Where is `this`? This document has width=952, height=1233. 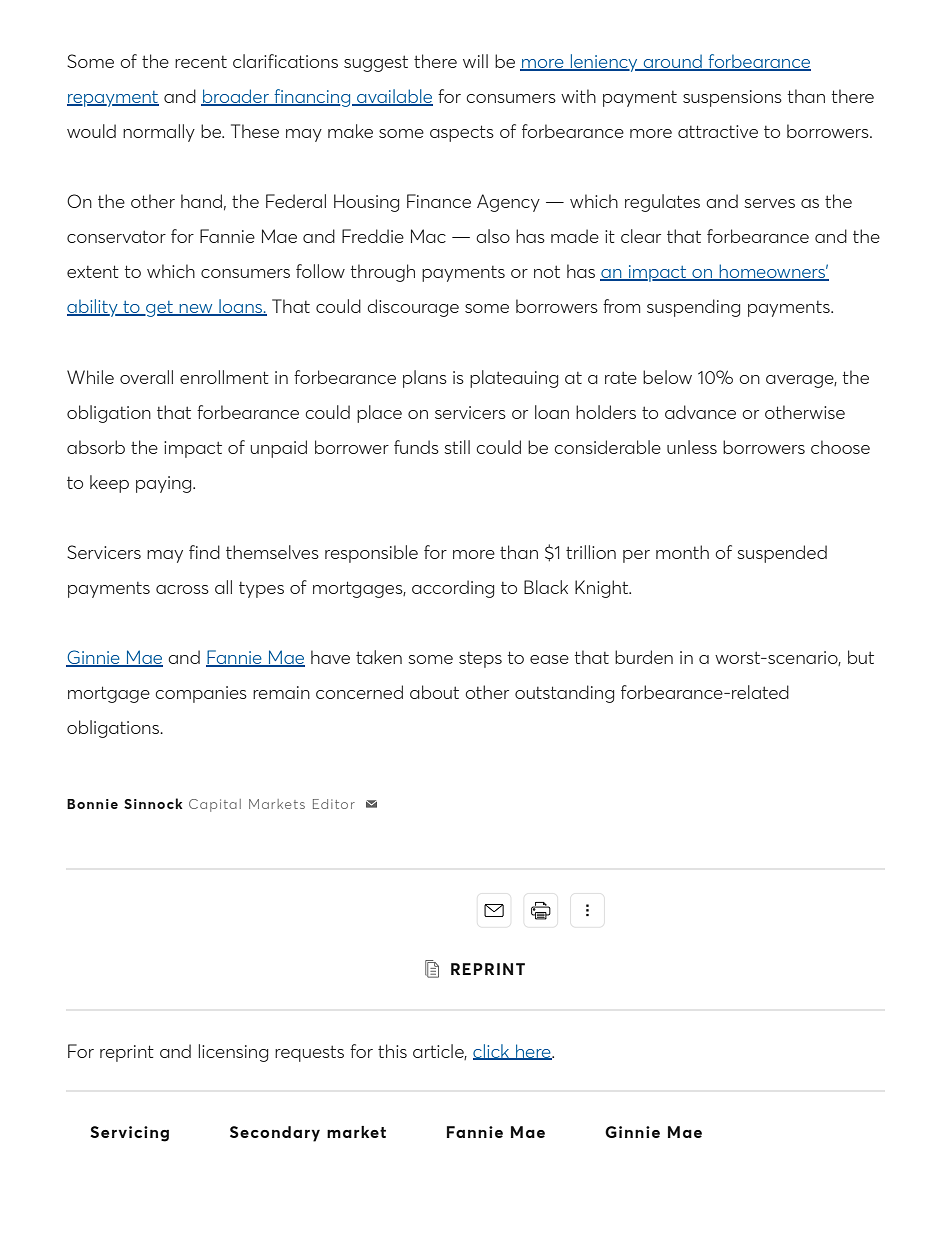
this is located at coordinates (392, 1051).
